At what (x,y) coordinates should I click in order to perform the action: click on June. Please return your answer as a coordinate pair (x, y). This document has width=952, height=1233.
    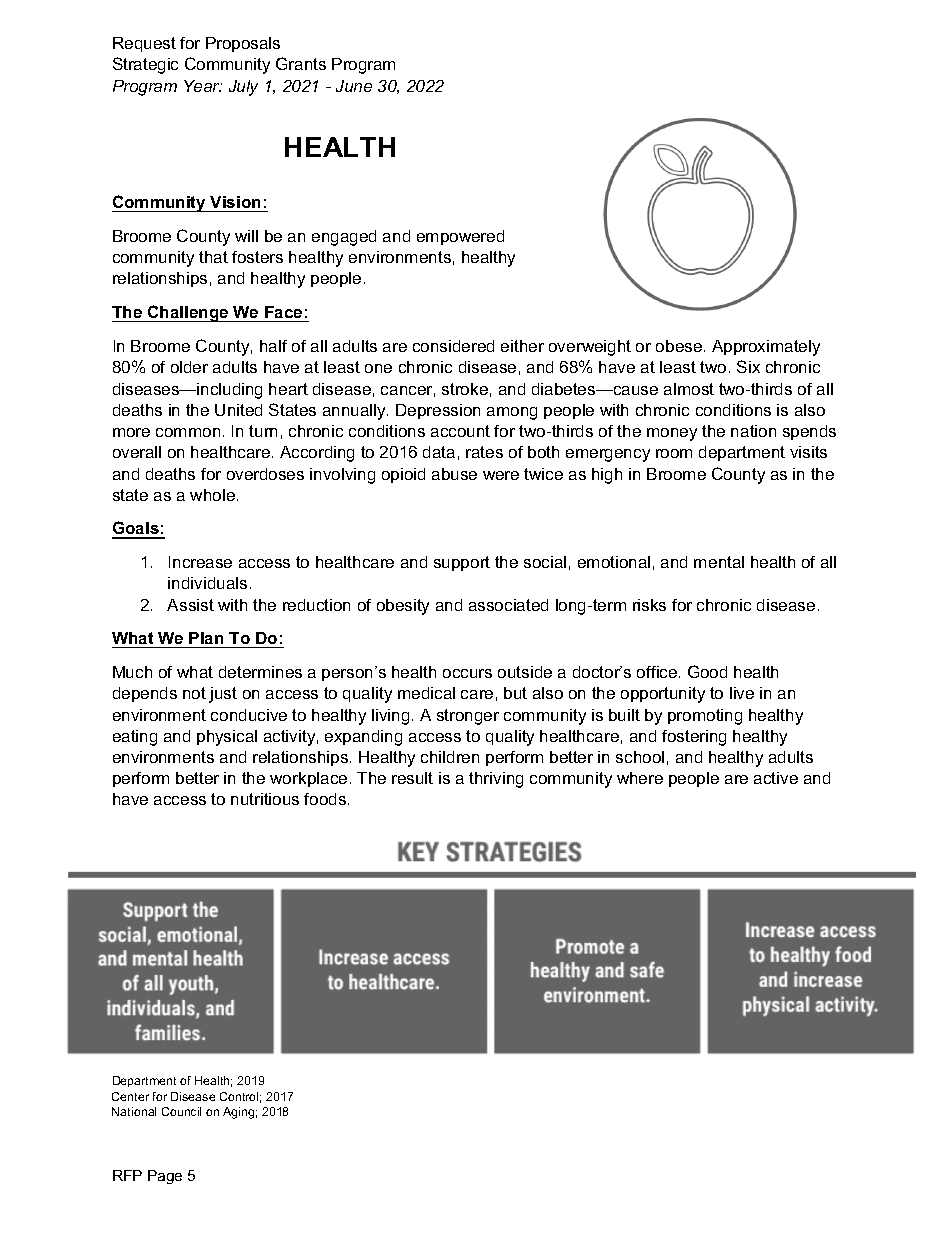
    Looking at the image, I should click on (354, 86).
